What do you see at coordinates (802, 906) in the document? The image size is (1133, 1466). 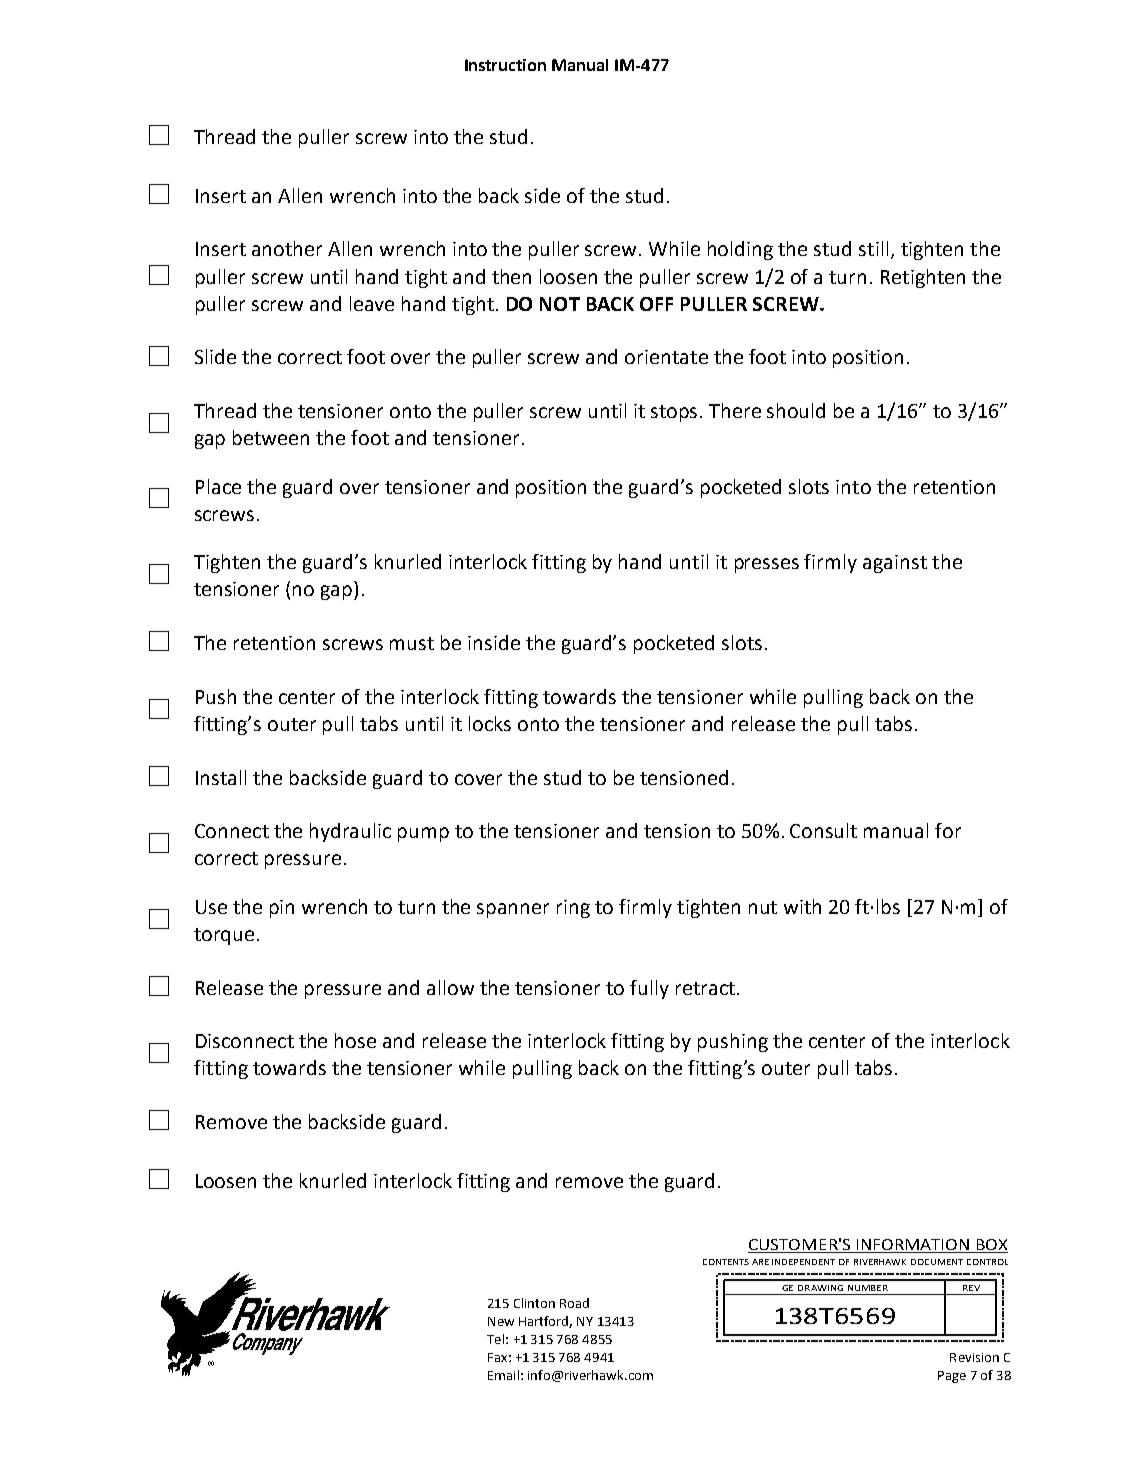 I see `with` at bounding box center [802, 906].
